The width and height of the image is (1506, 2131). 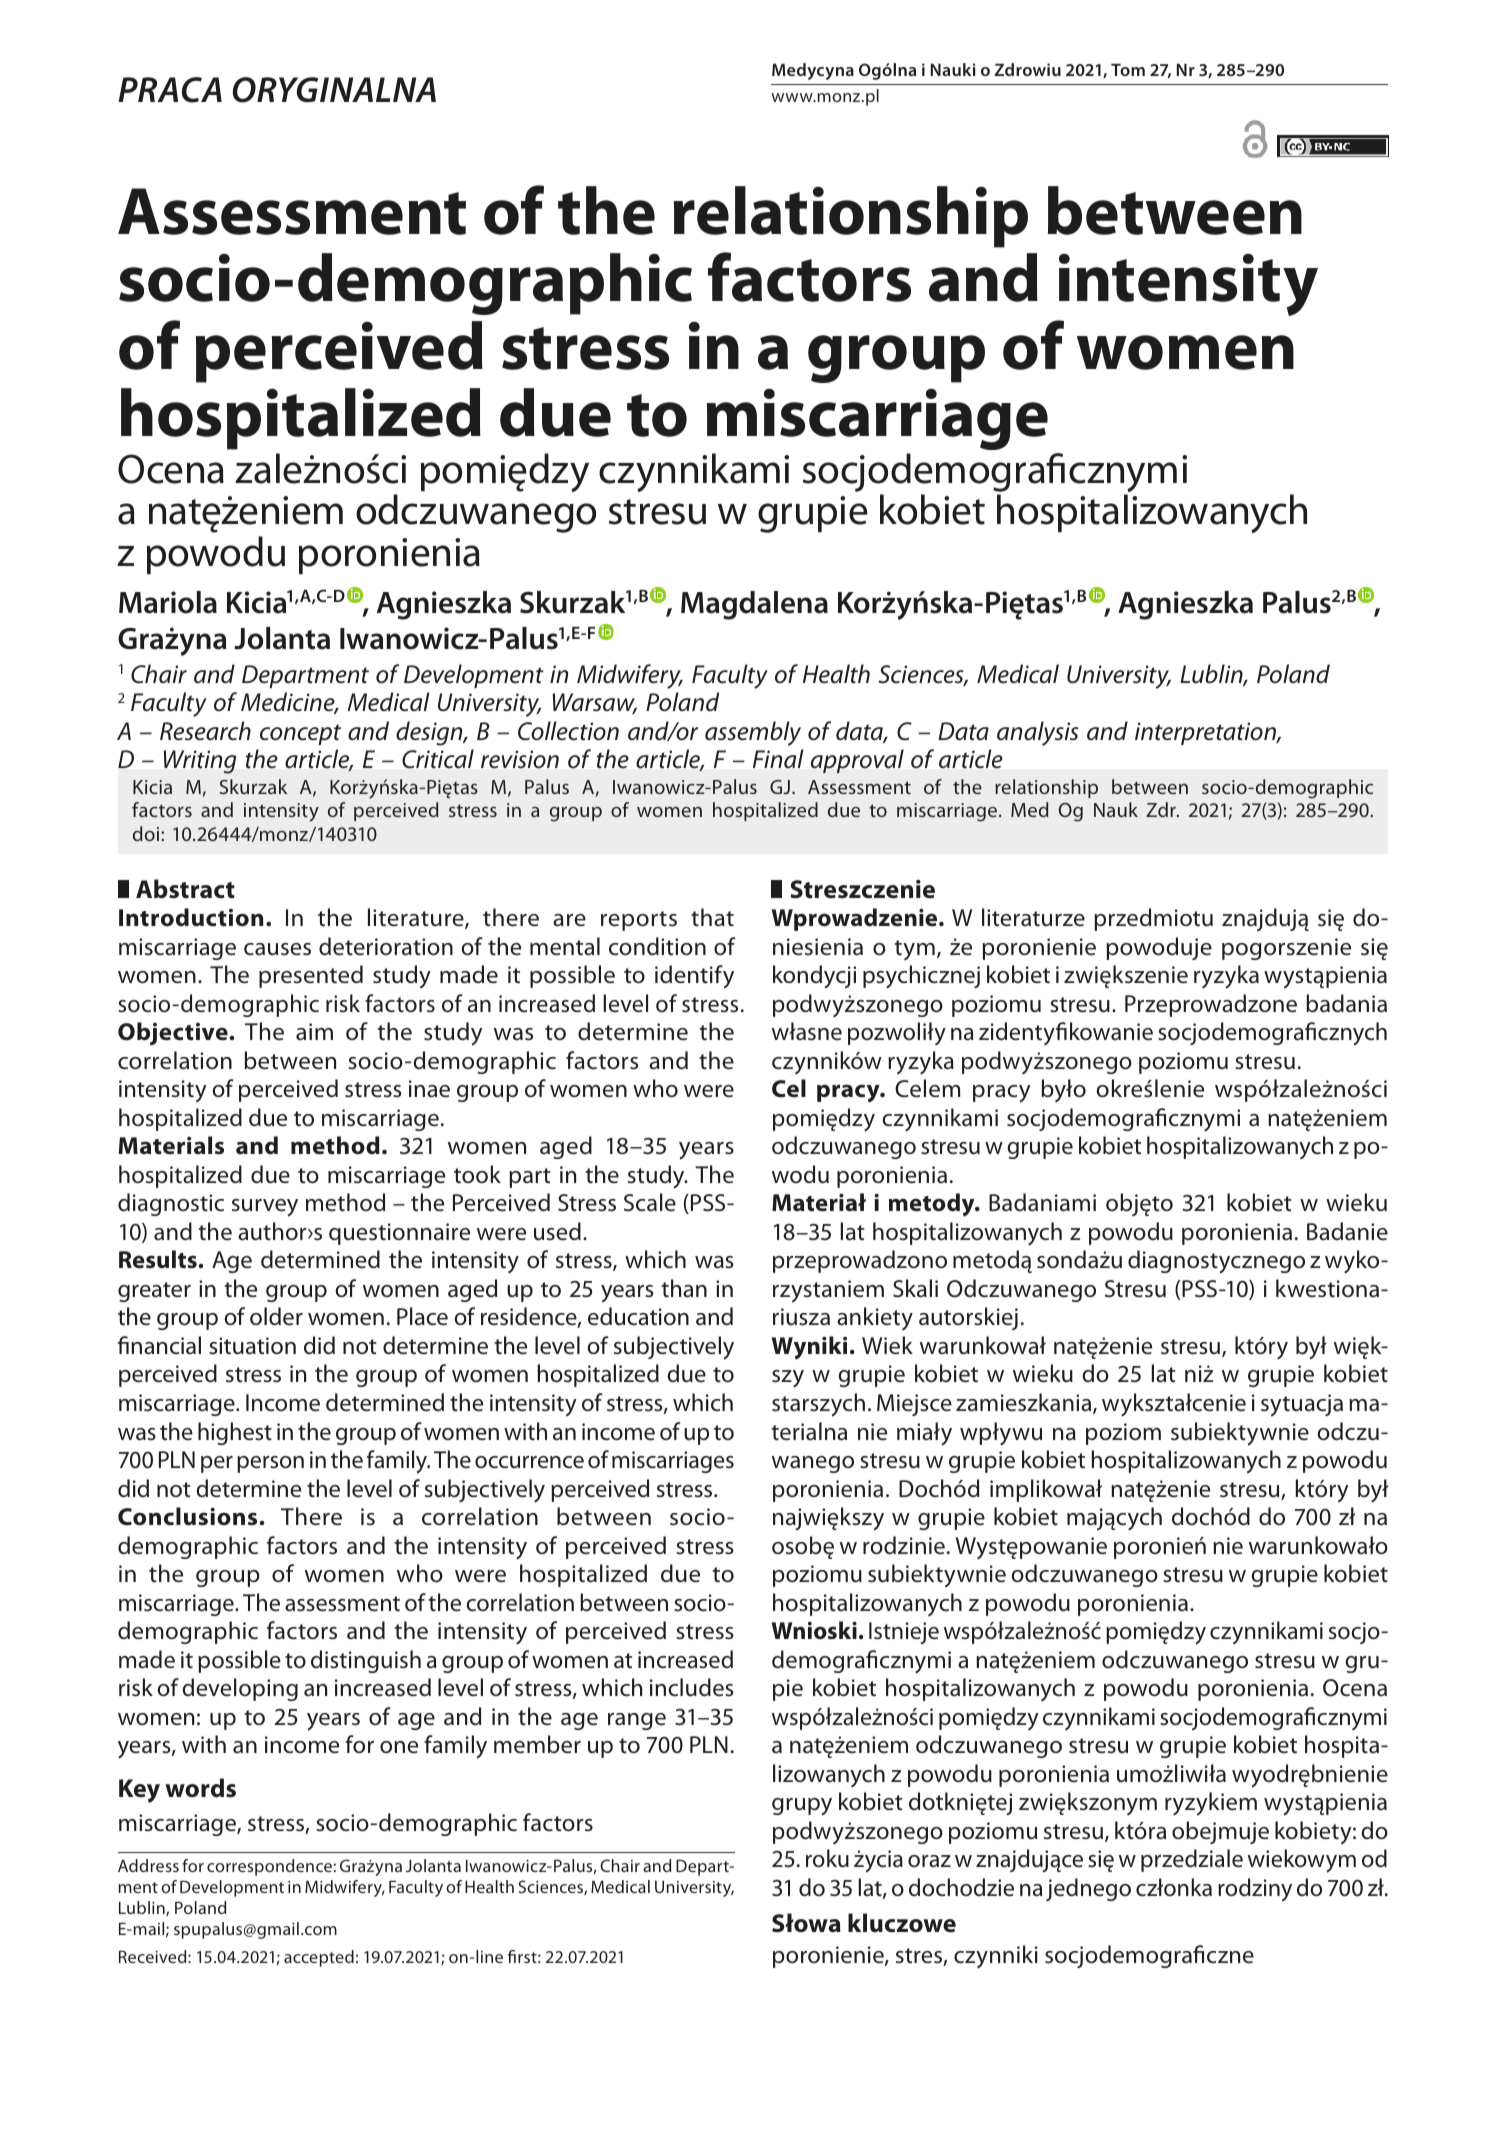 I want to click on Magdalena, so click(x=754, y=605).
